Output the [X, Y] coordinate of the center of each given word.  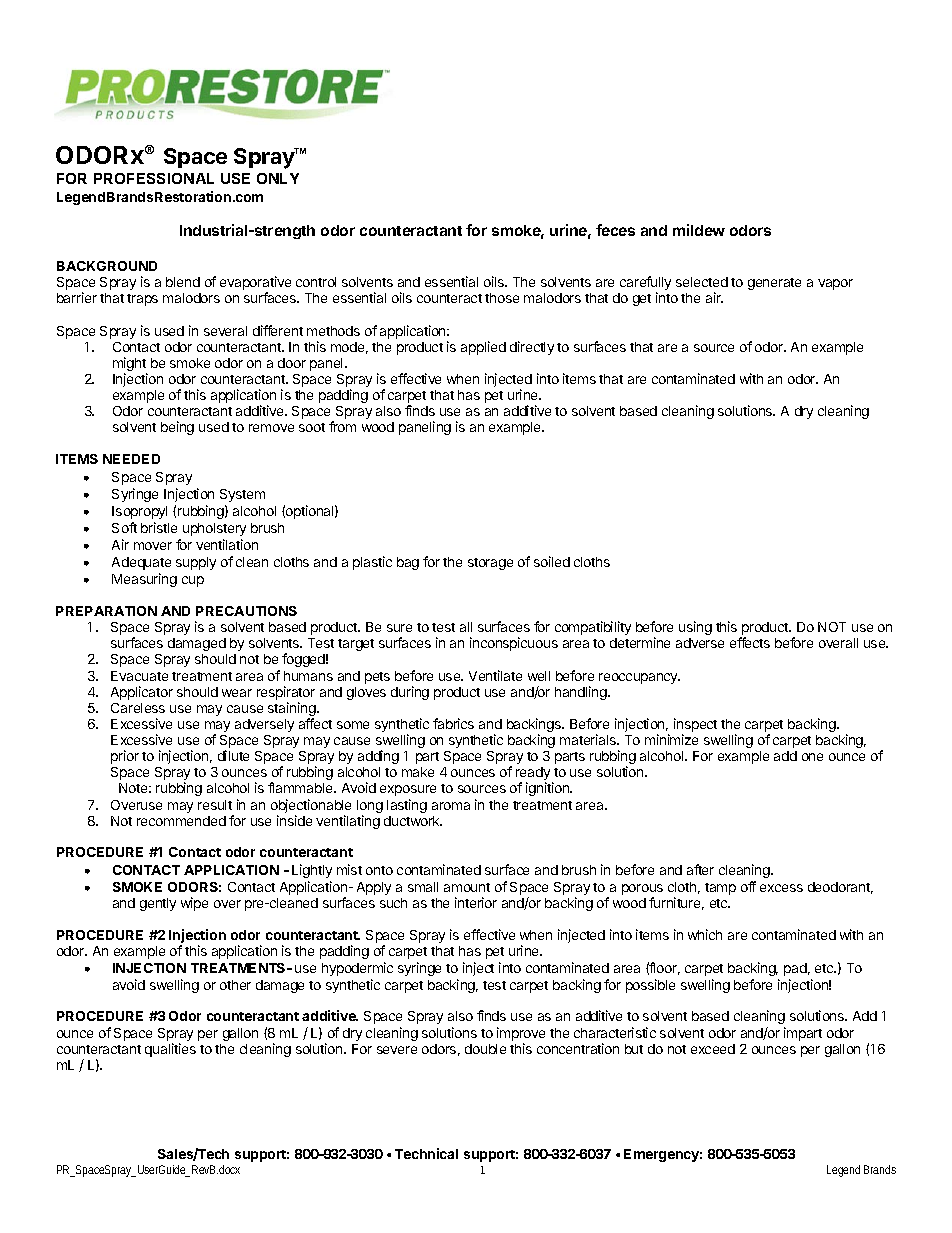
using [695, 628]
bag [408, 563]
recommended [181, 821]
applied [483, 348]
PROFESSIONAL [154, 178]
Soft [124, 527]
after [700, 869]
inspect [695, 726]
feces [615, 230]
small [423, 887]
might [130, 365]
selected [702, 282]
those [502, 298]
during [410, 693]
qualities [170, 1050]
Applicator [142, 693]
